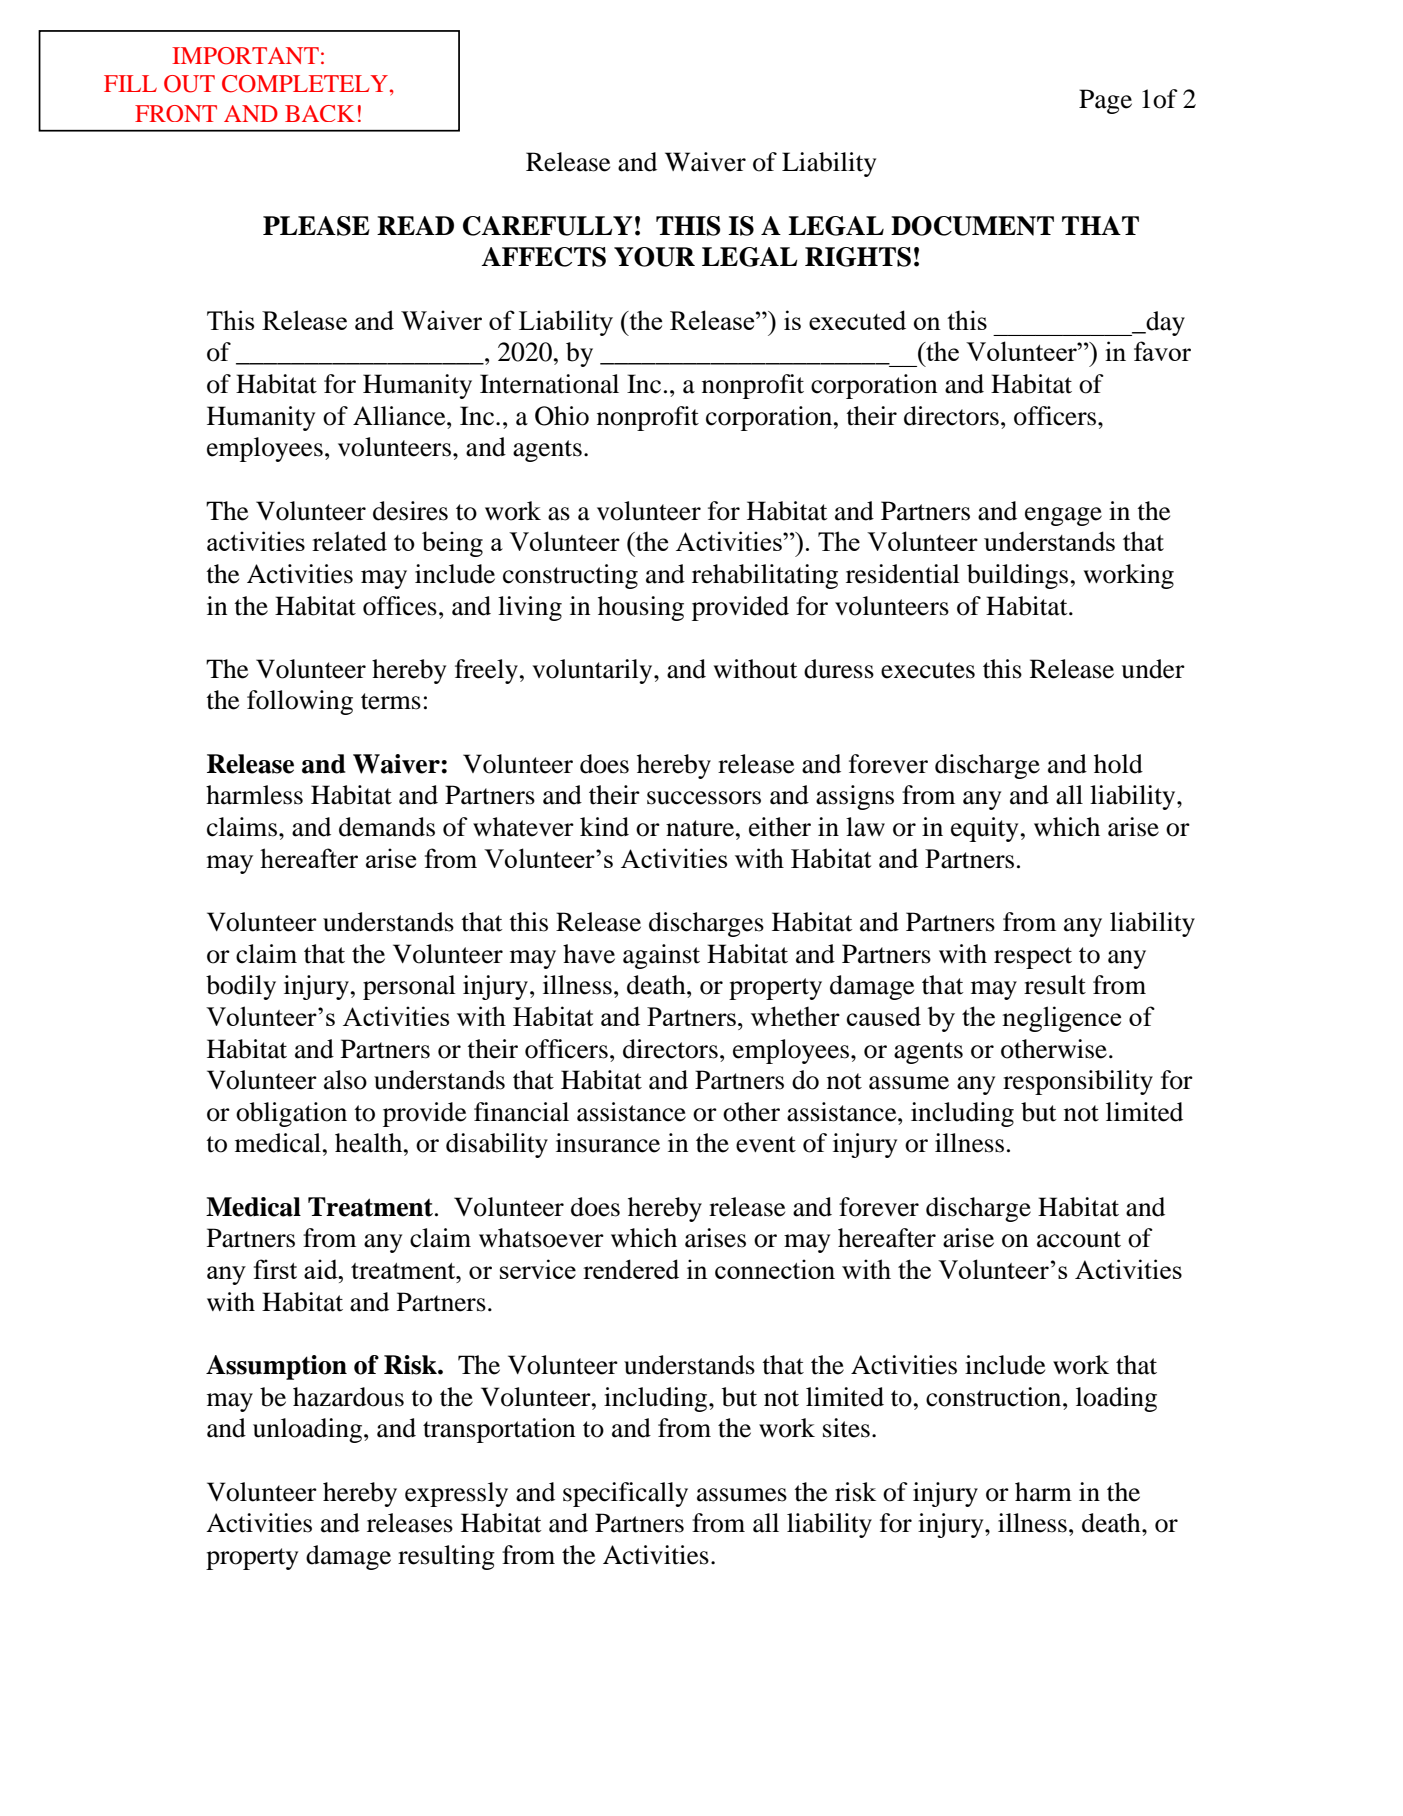 This screenshot has width=1403, height=1816. Describe the element at coordinates (547, 226) in the screenshot. I see `CAREFULLY` at that location.
